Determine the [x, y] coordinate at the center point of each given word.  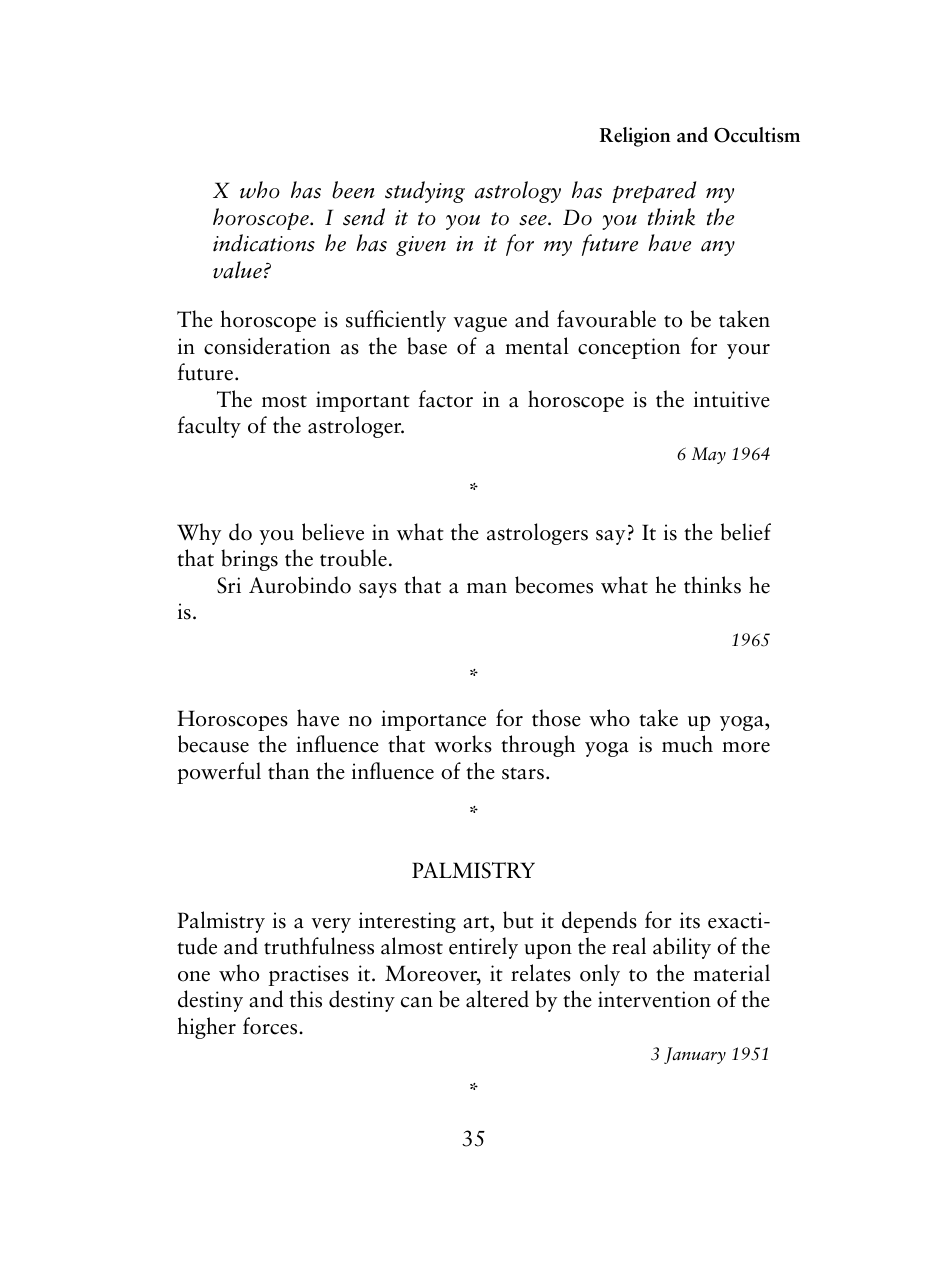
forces [271, 1026]
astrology [518, 192]
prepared [654, 192]
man [487, 588]
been [353, 190]
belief [746, 532]
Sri [229, 585]
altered [497, 999]
